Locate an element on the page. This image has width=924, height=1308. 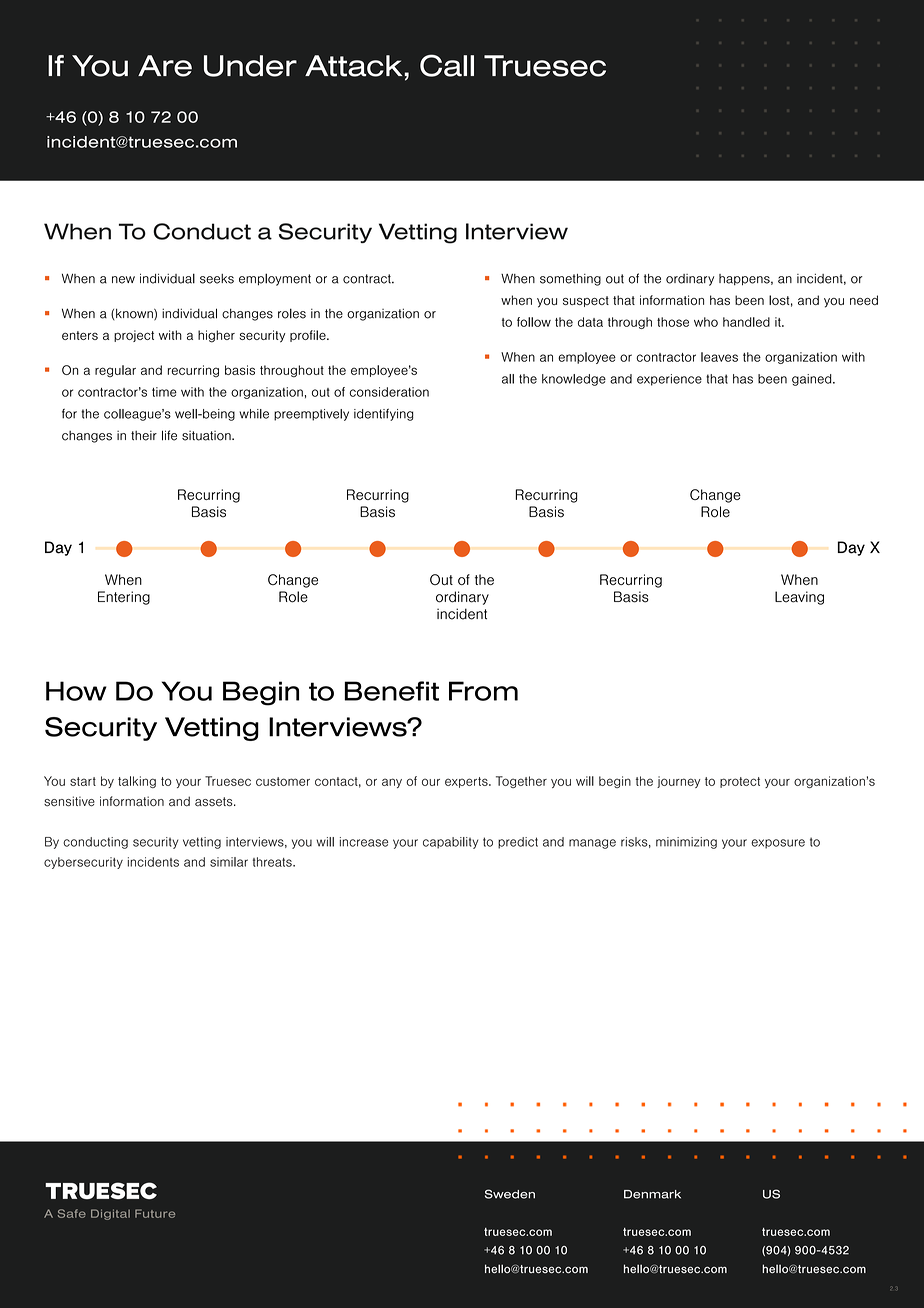
Sweden is located at coordinates (510, 1194).
